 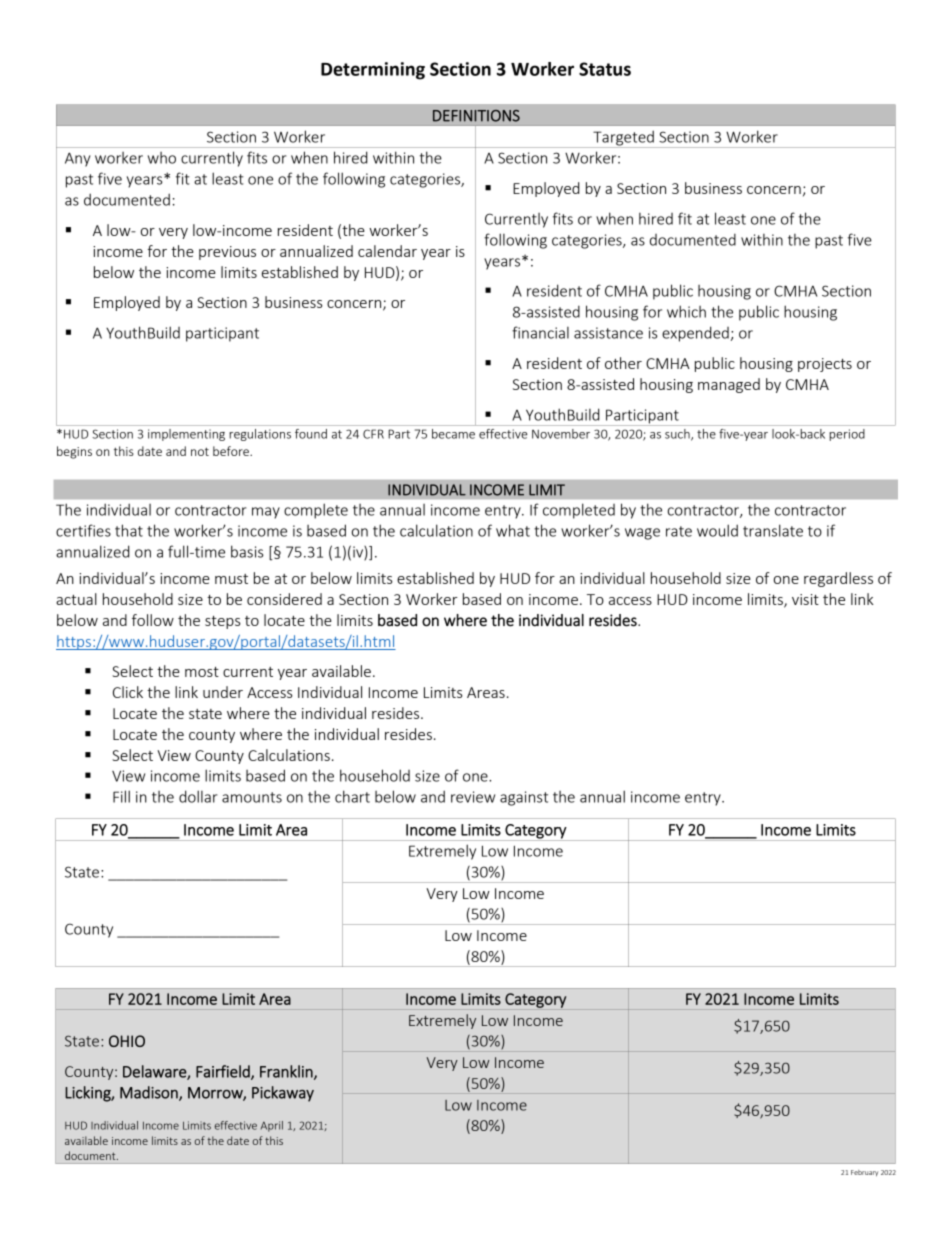 I want to click on what, so click(x=513, y=530).
